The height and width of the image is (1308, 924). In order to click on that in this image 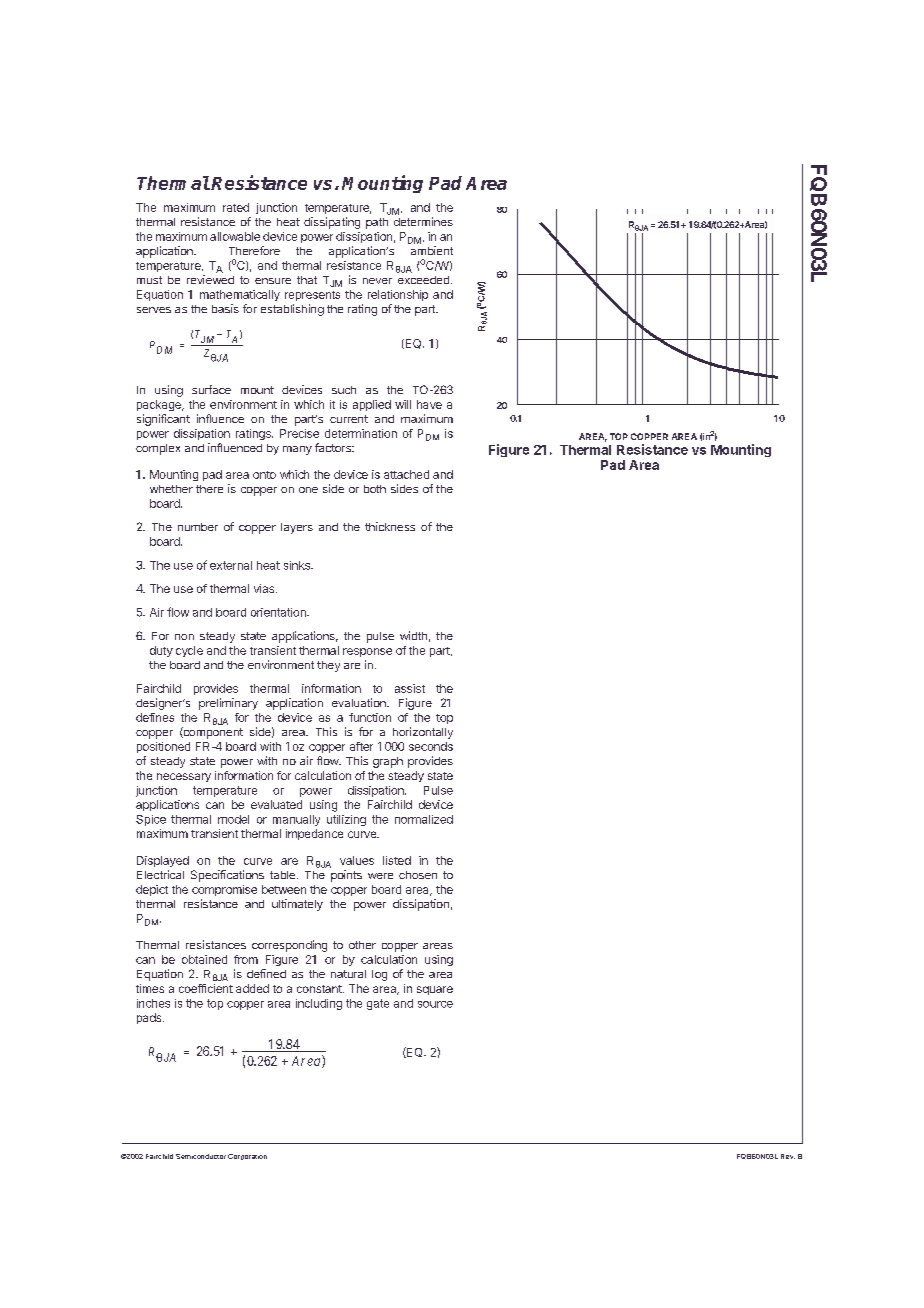, I will do `click(307, 280)`.
